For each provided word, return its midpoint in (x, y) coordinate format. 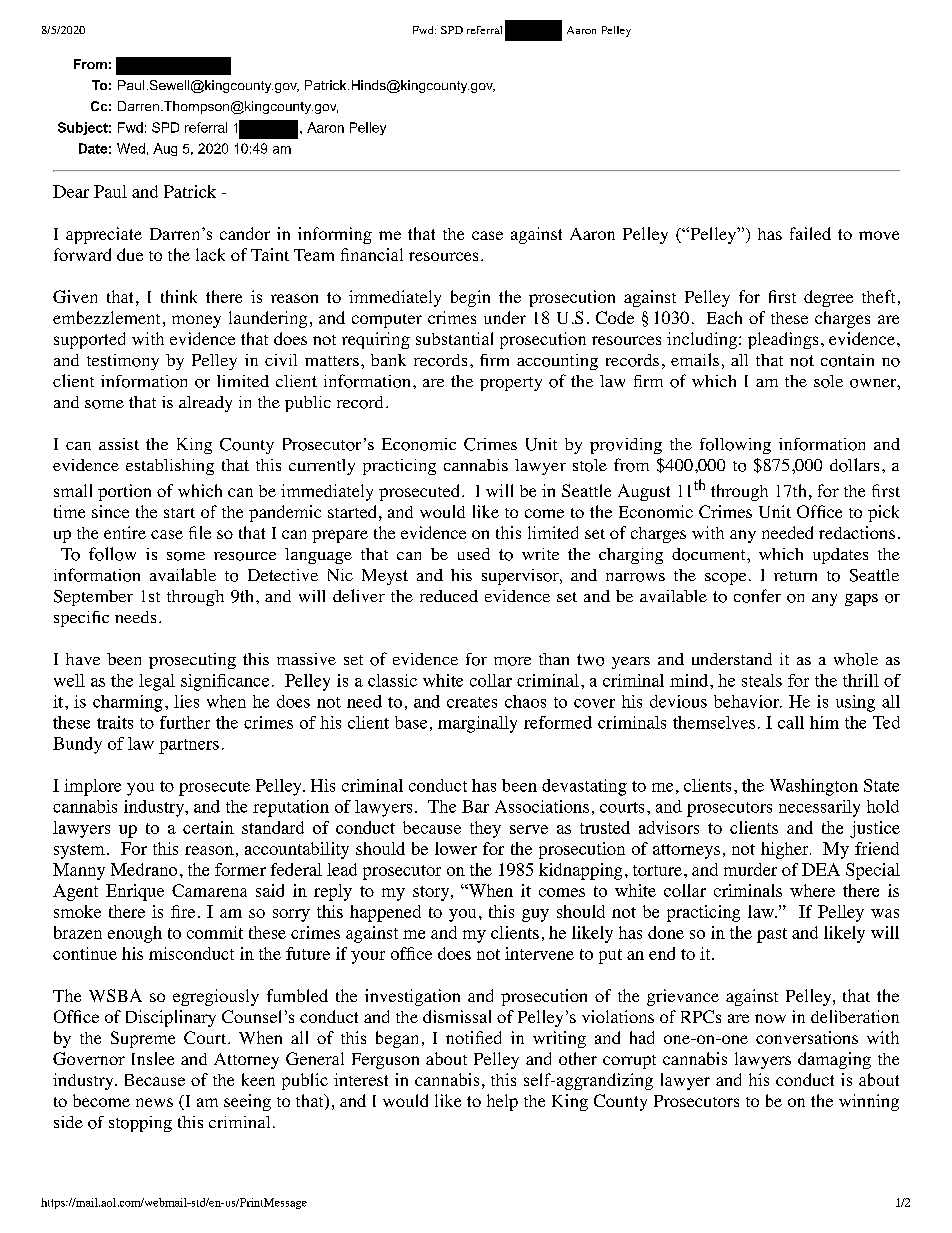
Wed (131, 148)
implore (92, 787)
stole (590, 465)
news (154, 1102)
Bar (475, 806)
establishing (170, 467)
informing (335, 235)
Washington (814, 787)
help (502, 1102)
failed (810, 233)
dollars (854, 465)
